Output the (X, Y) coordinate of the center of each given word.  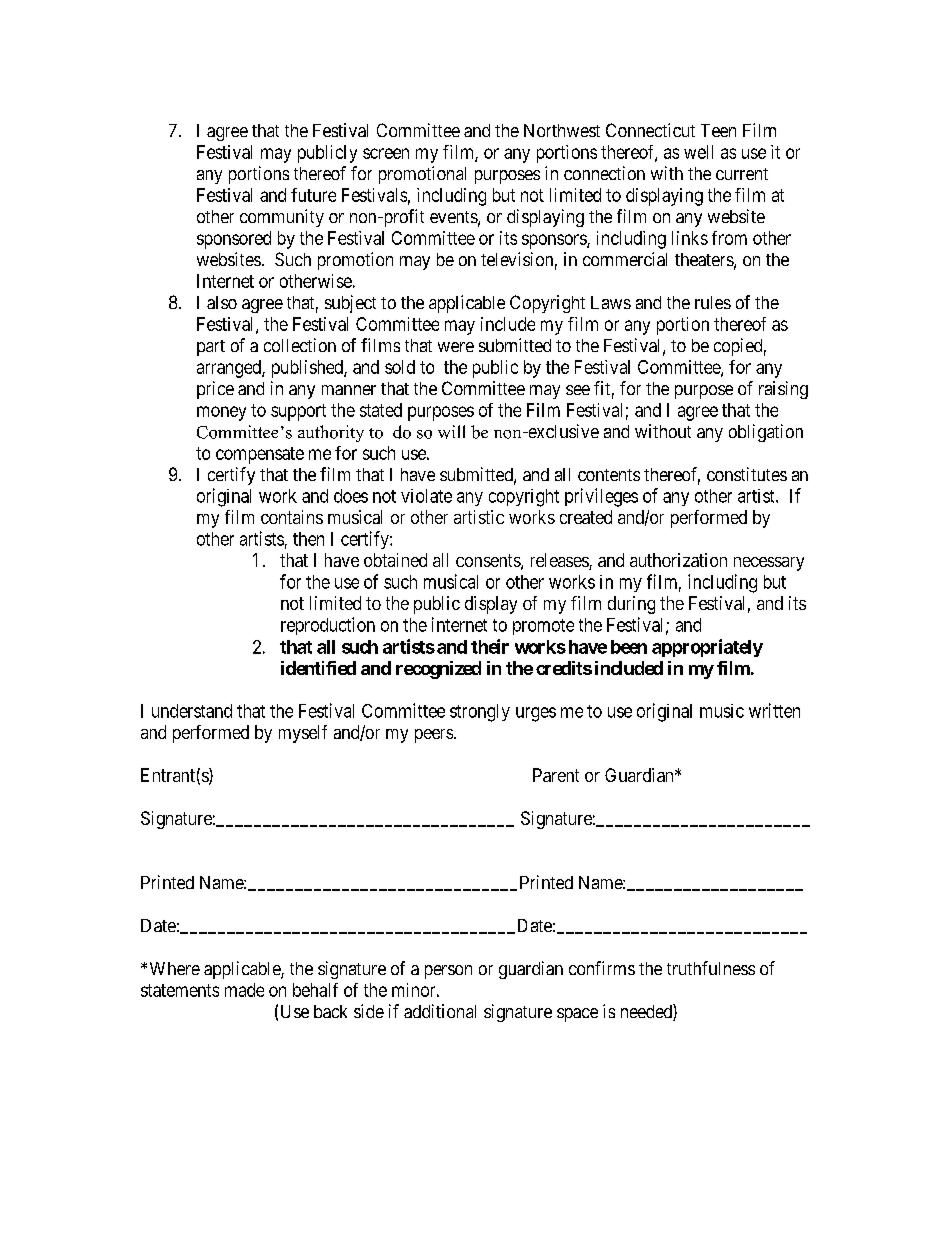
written (774, 710)
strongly (480, 713)
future (313, 195)
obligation (766, 433)
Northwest (562, 130)
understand (192, 711)
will (451, 432)
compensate (260, 455)
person (448, 972)
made (244, 990)
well (698, 152)
